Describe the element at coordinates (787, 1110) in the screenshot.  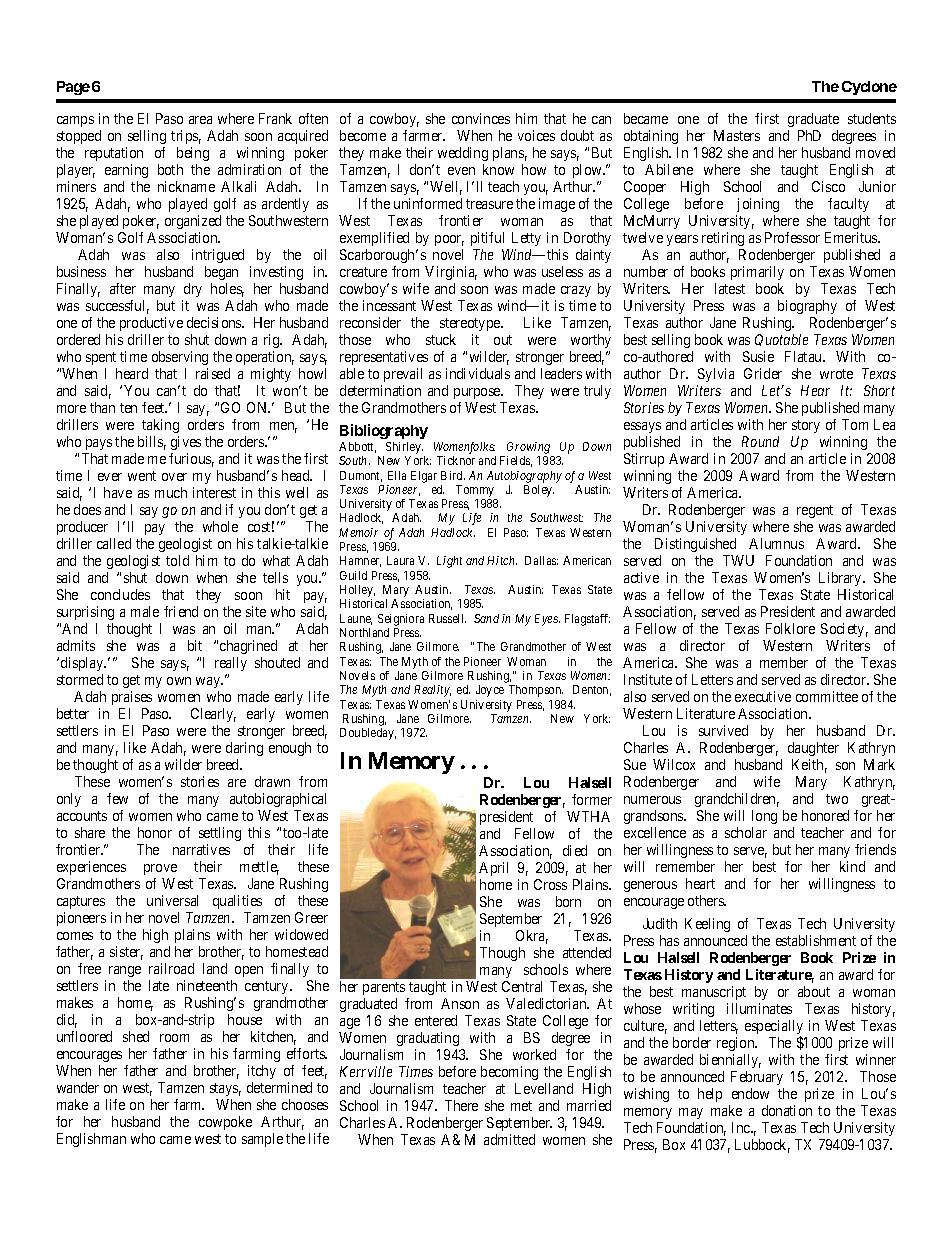
I see `donation` at that location.
